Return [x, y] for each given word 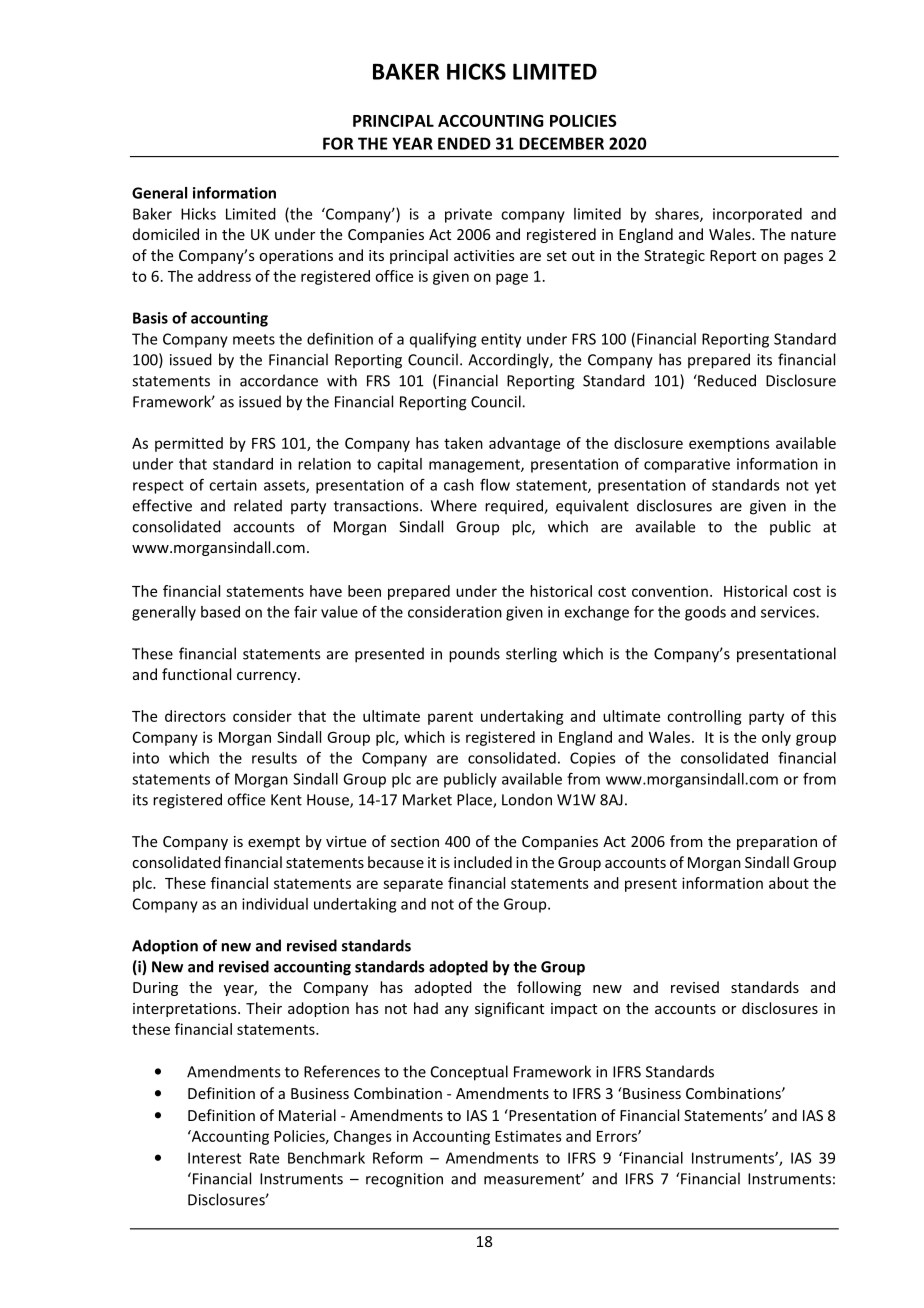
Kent [286, 800]
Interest [214, 1158]
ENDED [464, 143]
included [483, 862]
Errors [618, 1136]
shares [678, 215]
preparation [777, 843]
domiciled [166, 234]
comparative [687, 465]
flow [495, 485]
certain [233, 485]
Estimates [528, 1136]
